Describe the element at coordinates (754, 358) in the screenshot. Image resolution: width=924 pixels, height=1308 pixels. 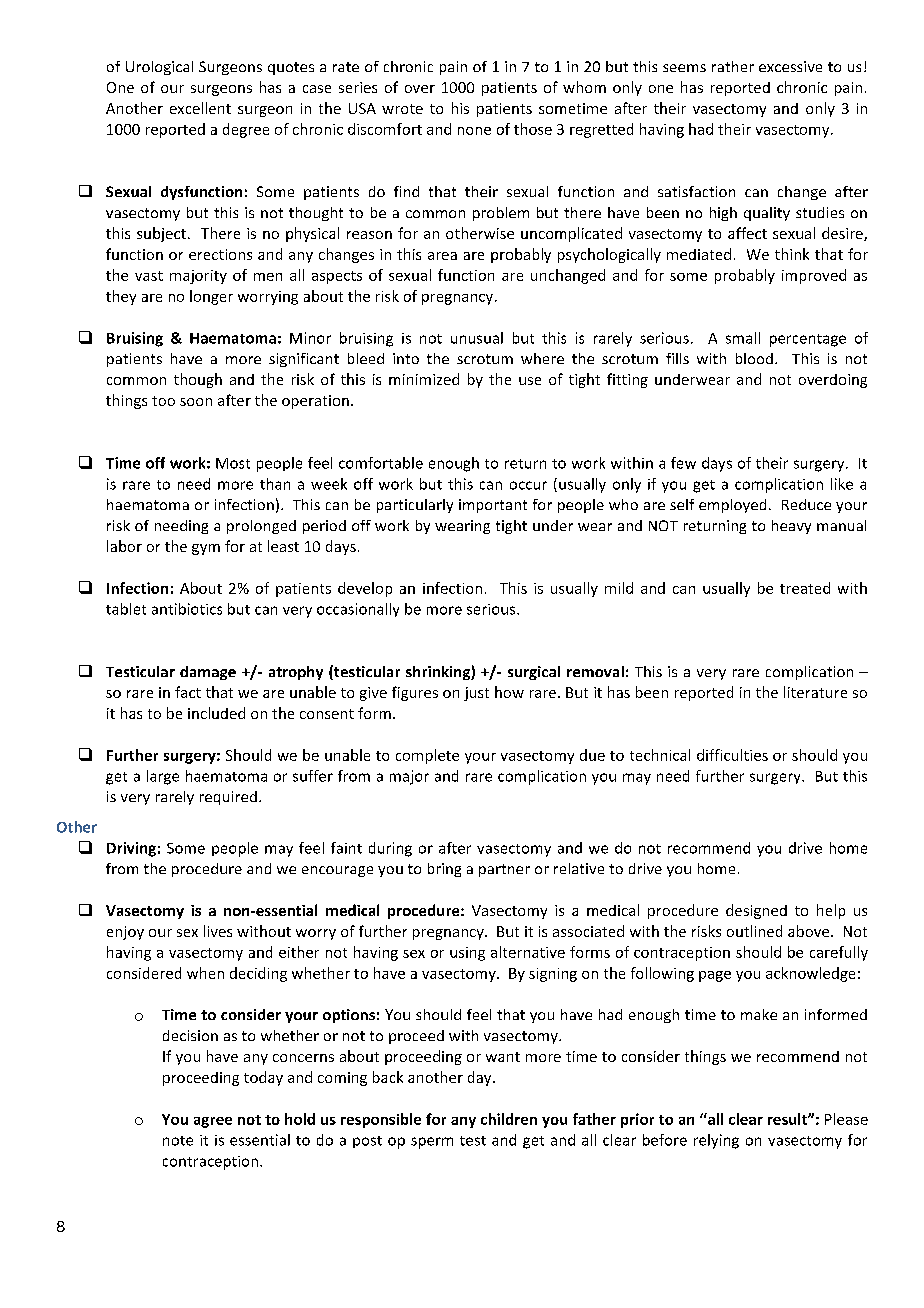
I see `blood` at that location.
